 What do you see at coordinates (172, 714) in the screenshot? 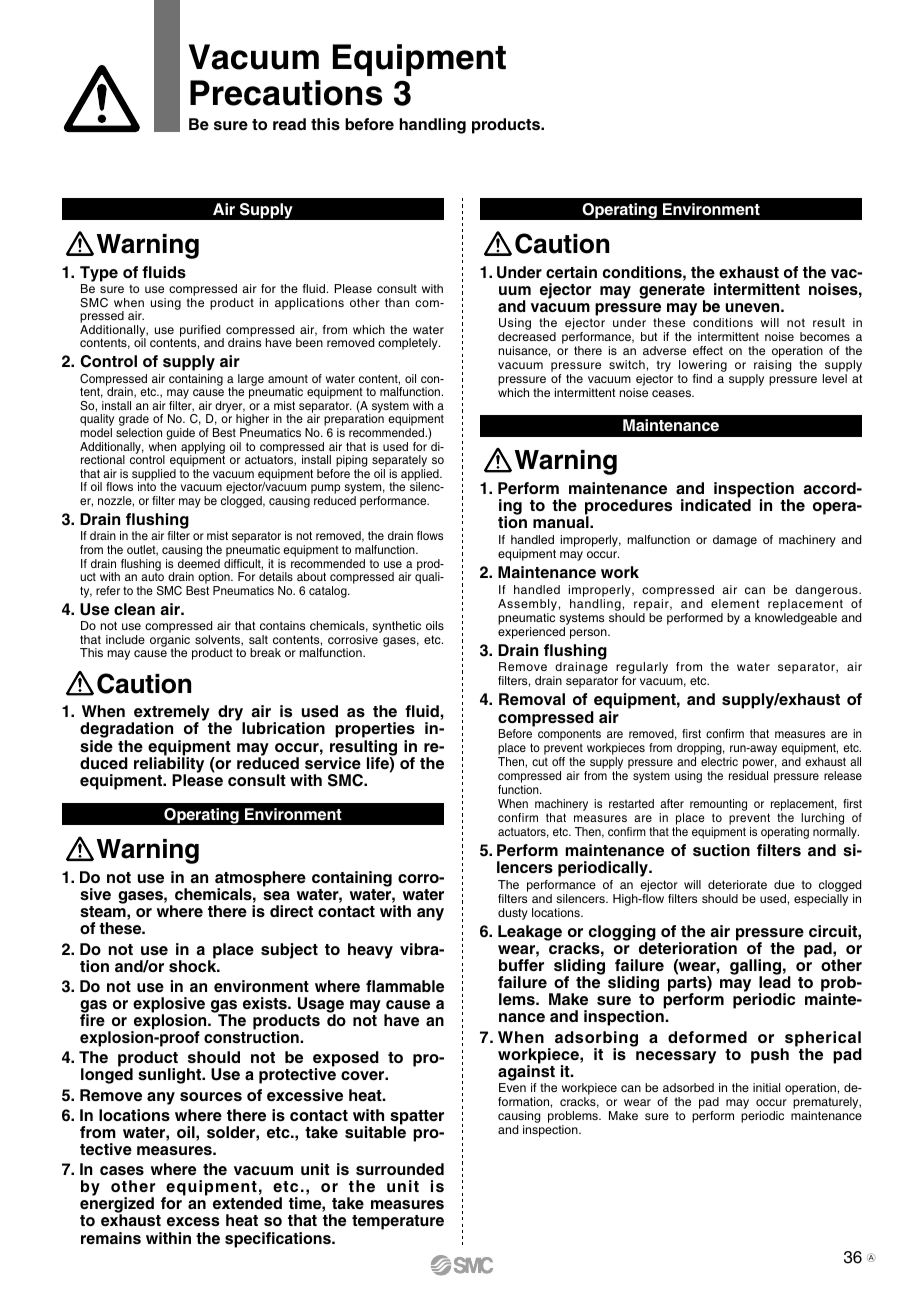
I see `extremely` at bounding box center [172, 714].
